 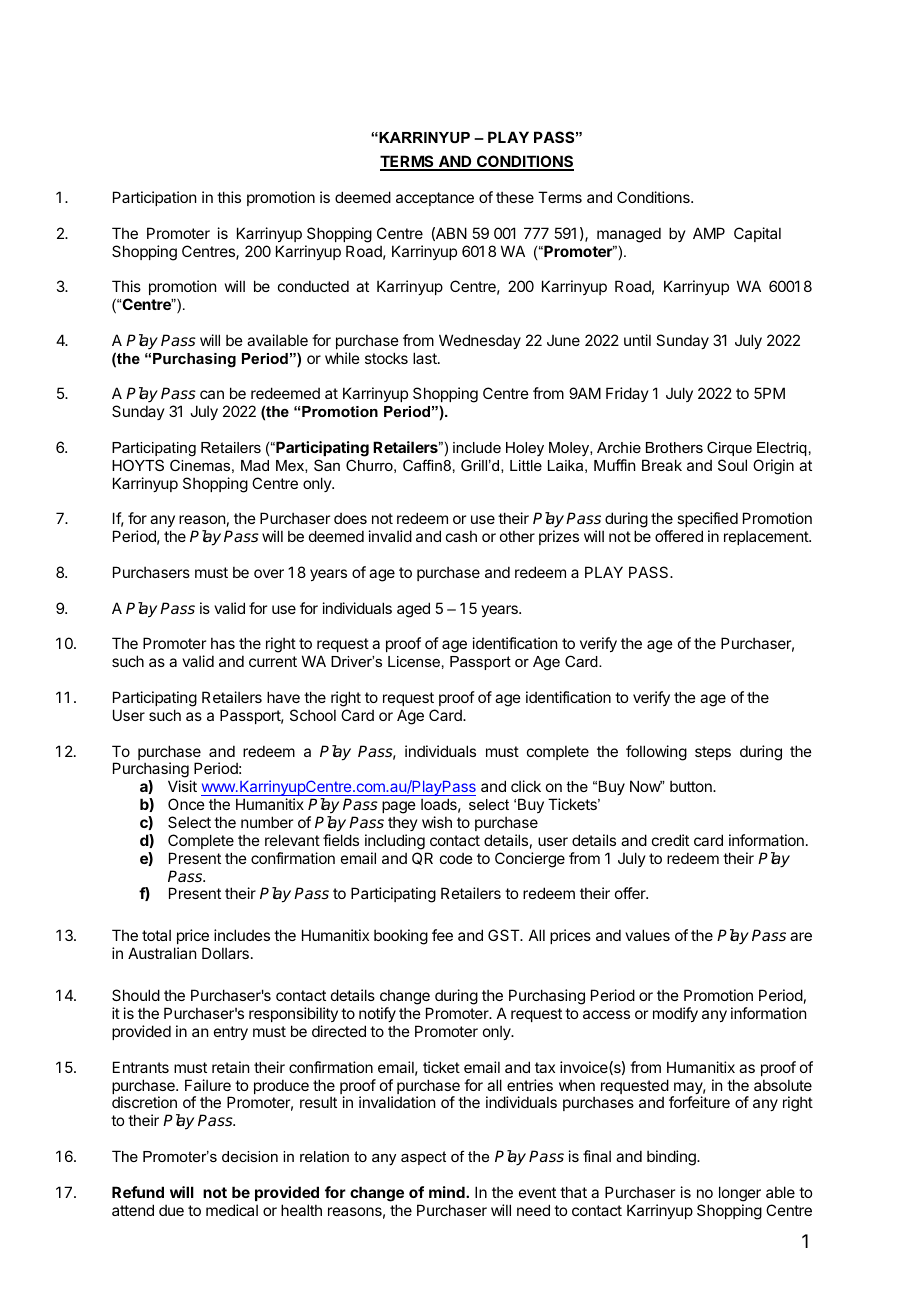 I want to click on specified, so click(x=707, y=521).
